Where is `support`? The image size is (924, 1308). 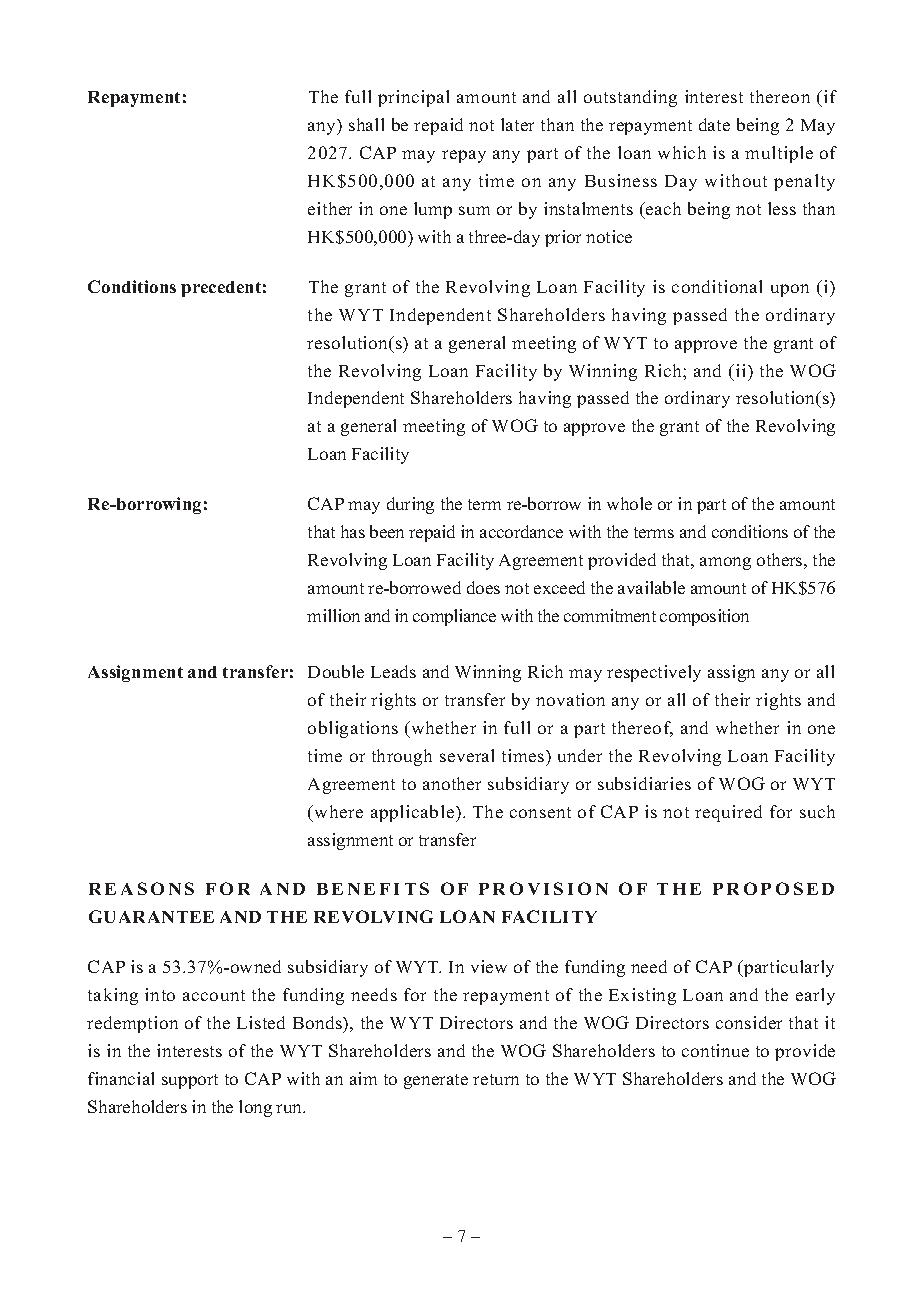
support is located at coordinates (190, 1081).
